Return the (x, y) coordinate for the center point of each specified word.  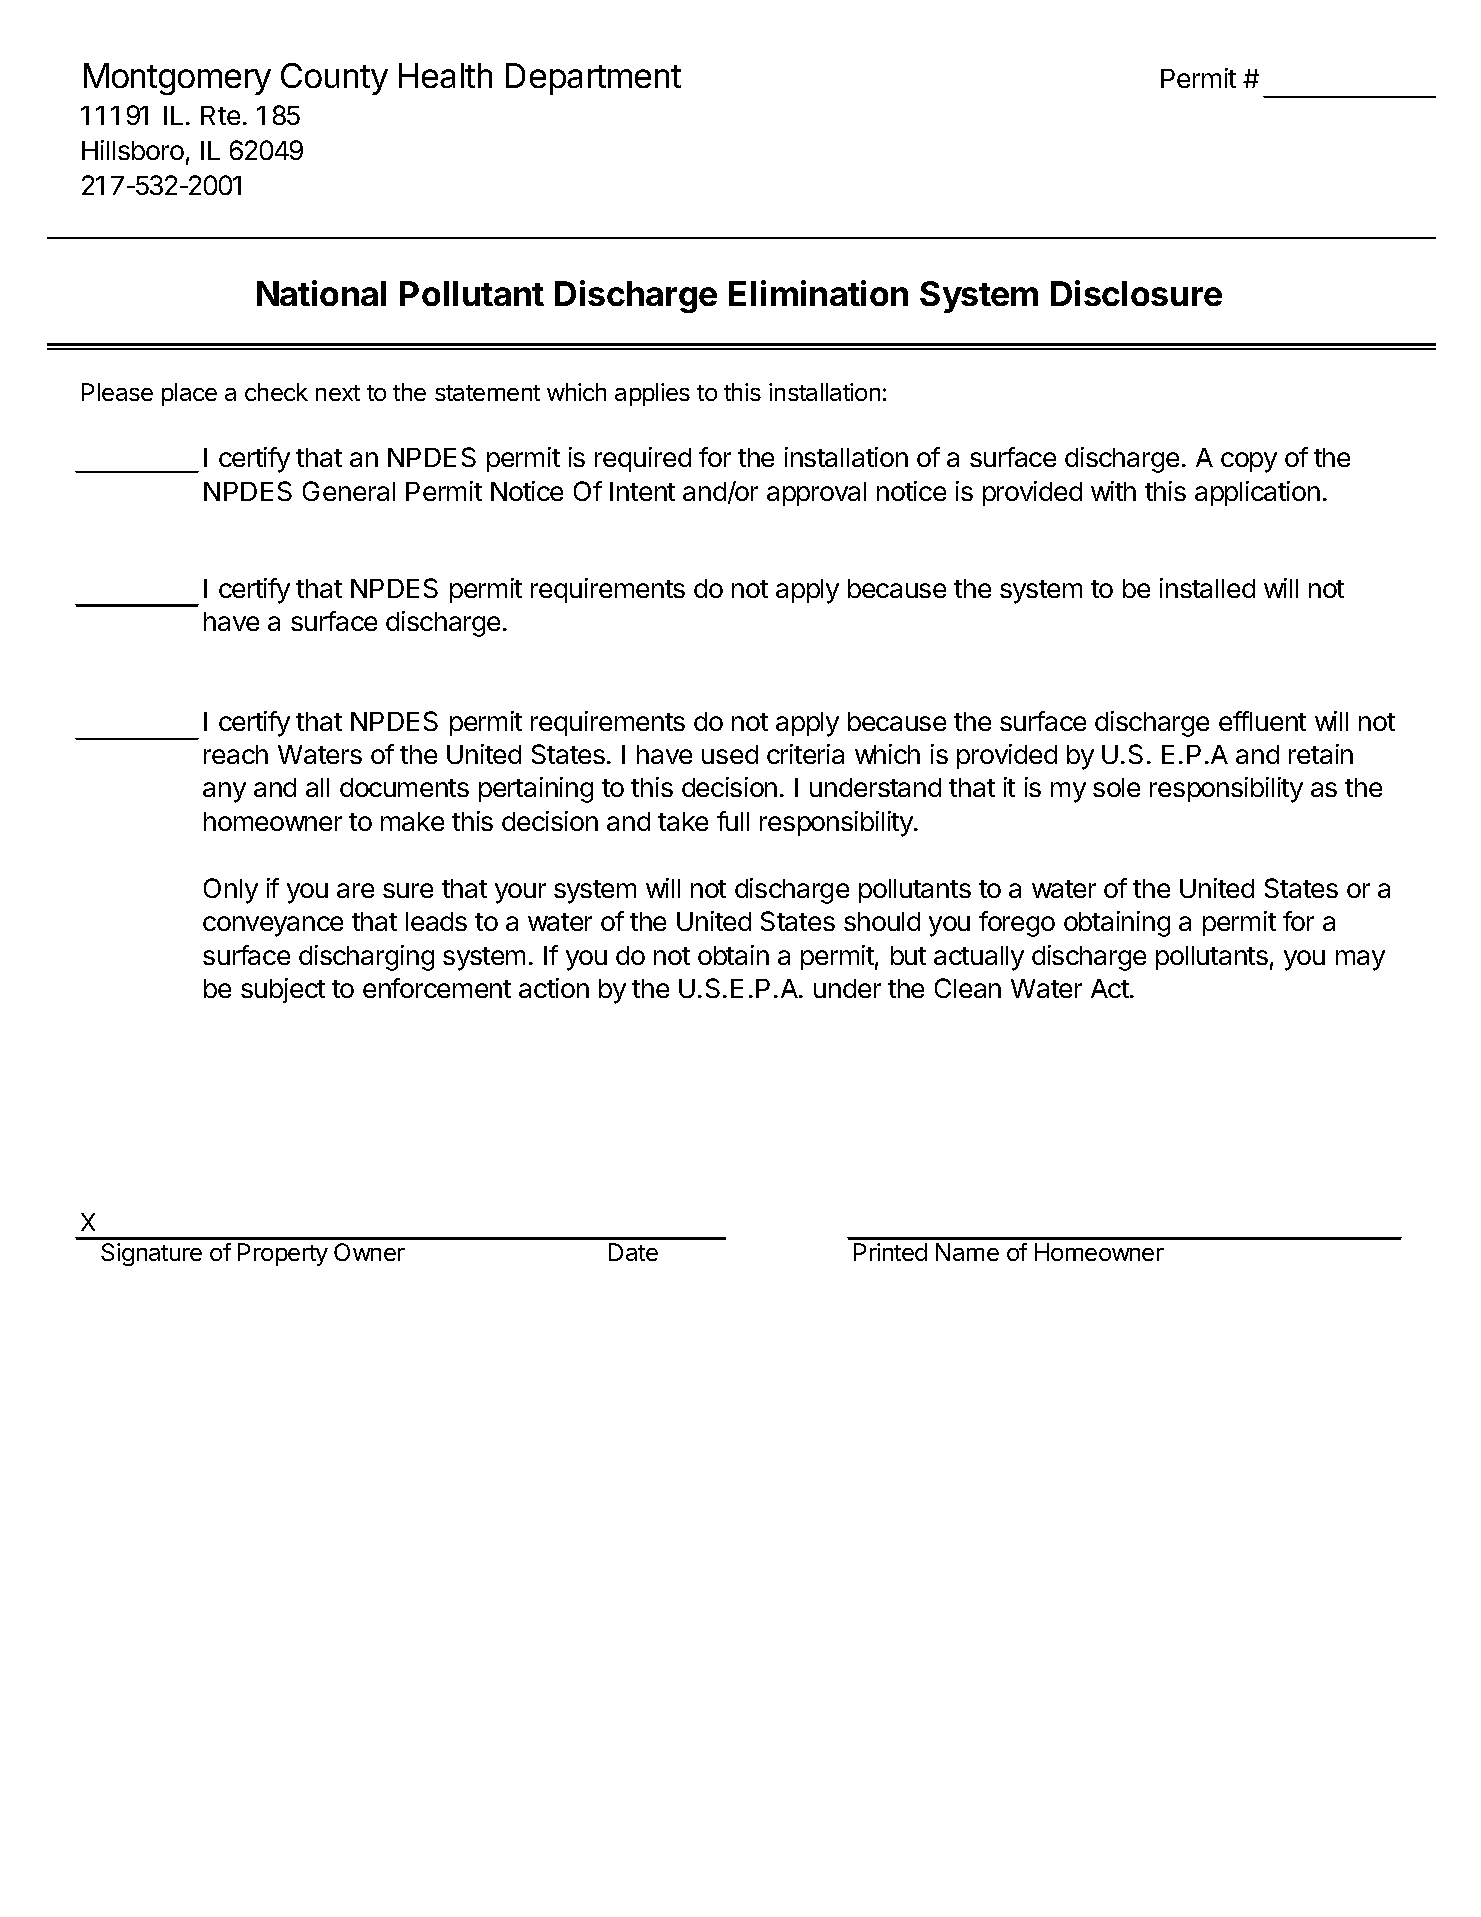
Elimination (818, 293)
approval (816, 494)
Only (231, 891)
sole (1116, 787)
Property (283, 1254)
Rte (220, 115)
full (733, 821)
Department (593, 79)
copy (1249, 462)
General (349, 491)
